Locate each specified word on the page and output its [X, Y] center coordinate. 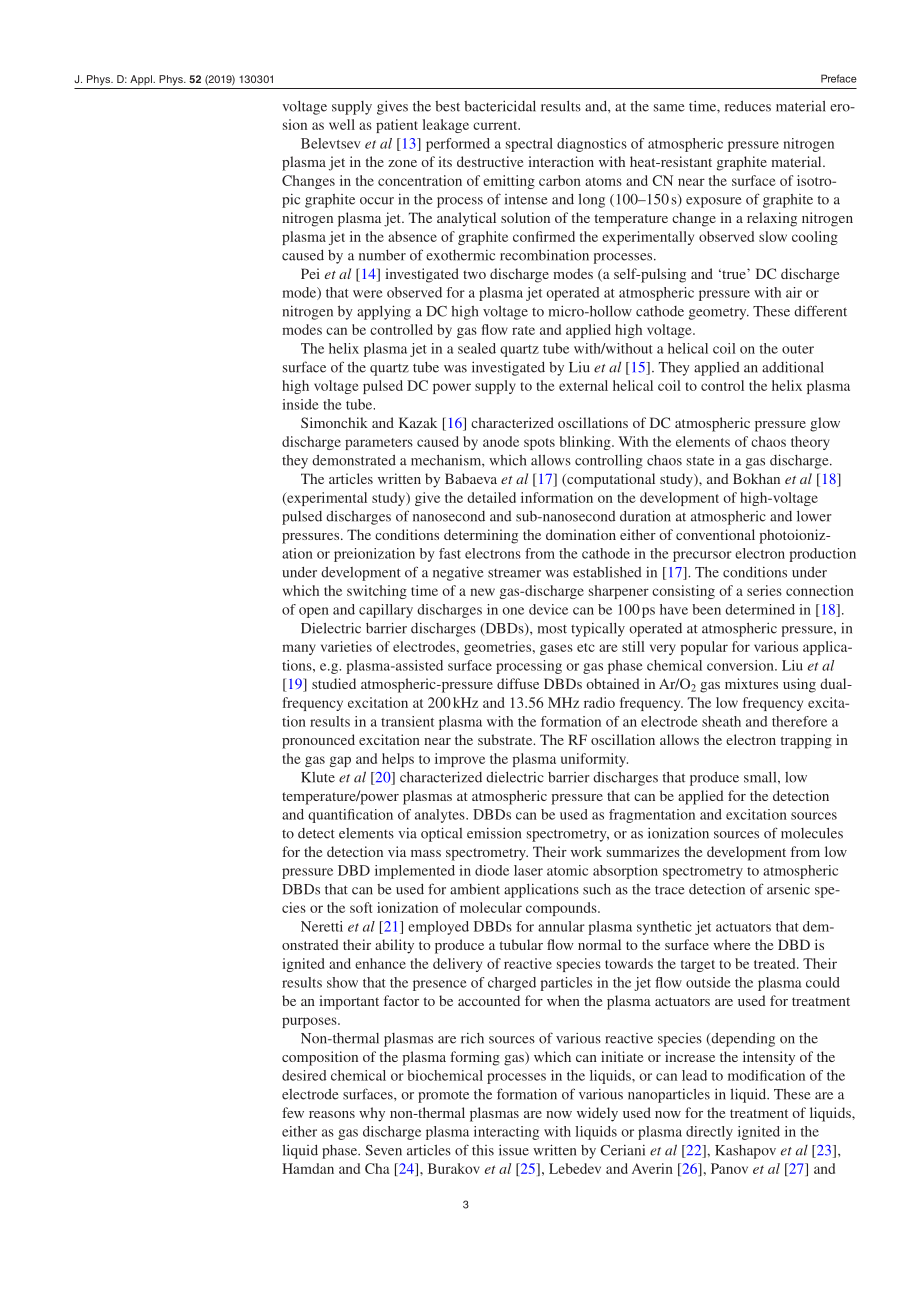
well [342, 124]
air [794, 292]
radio [599, 702]
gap [340, 761]
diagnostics [592, 145]
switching [377, 592]
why [372, 1114]
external [583, 385]
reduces [748, 106]
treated [776, 963]
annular [561, 926]
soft [361, 907]
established [607, 572]
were [368, 294]
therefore [799, 721]
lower [814, 516]
